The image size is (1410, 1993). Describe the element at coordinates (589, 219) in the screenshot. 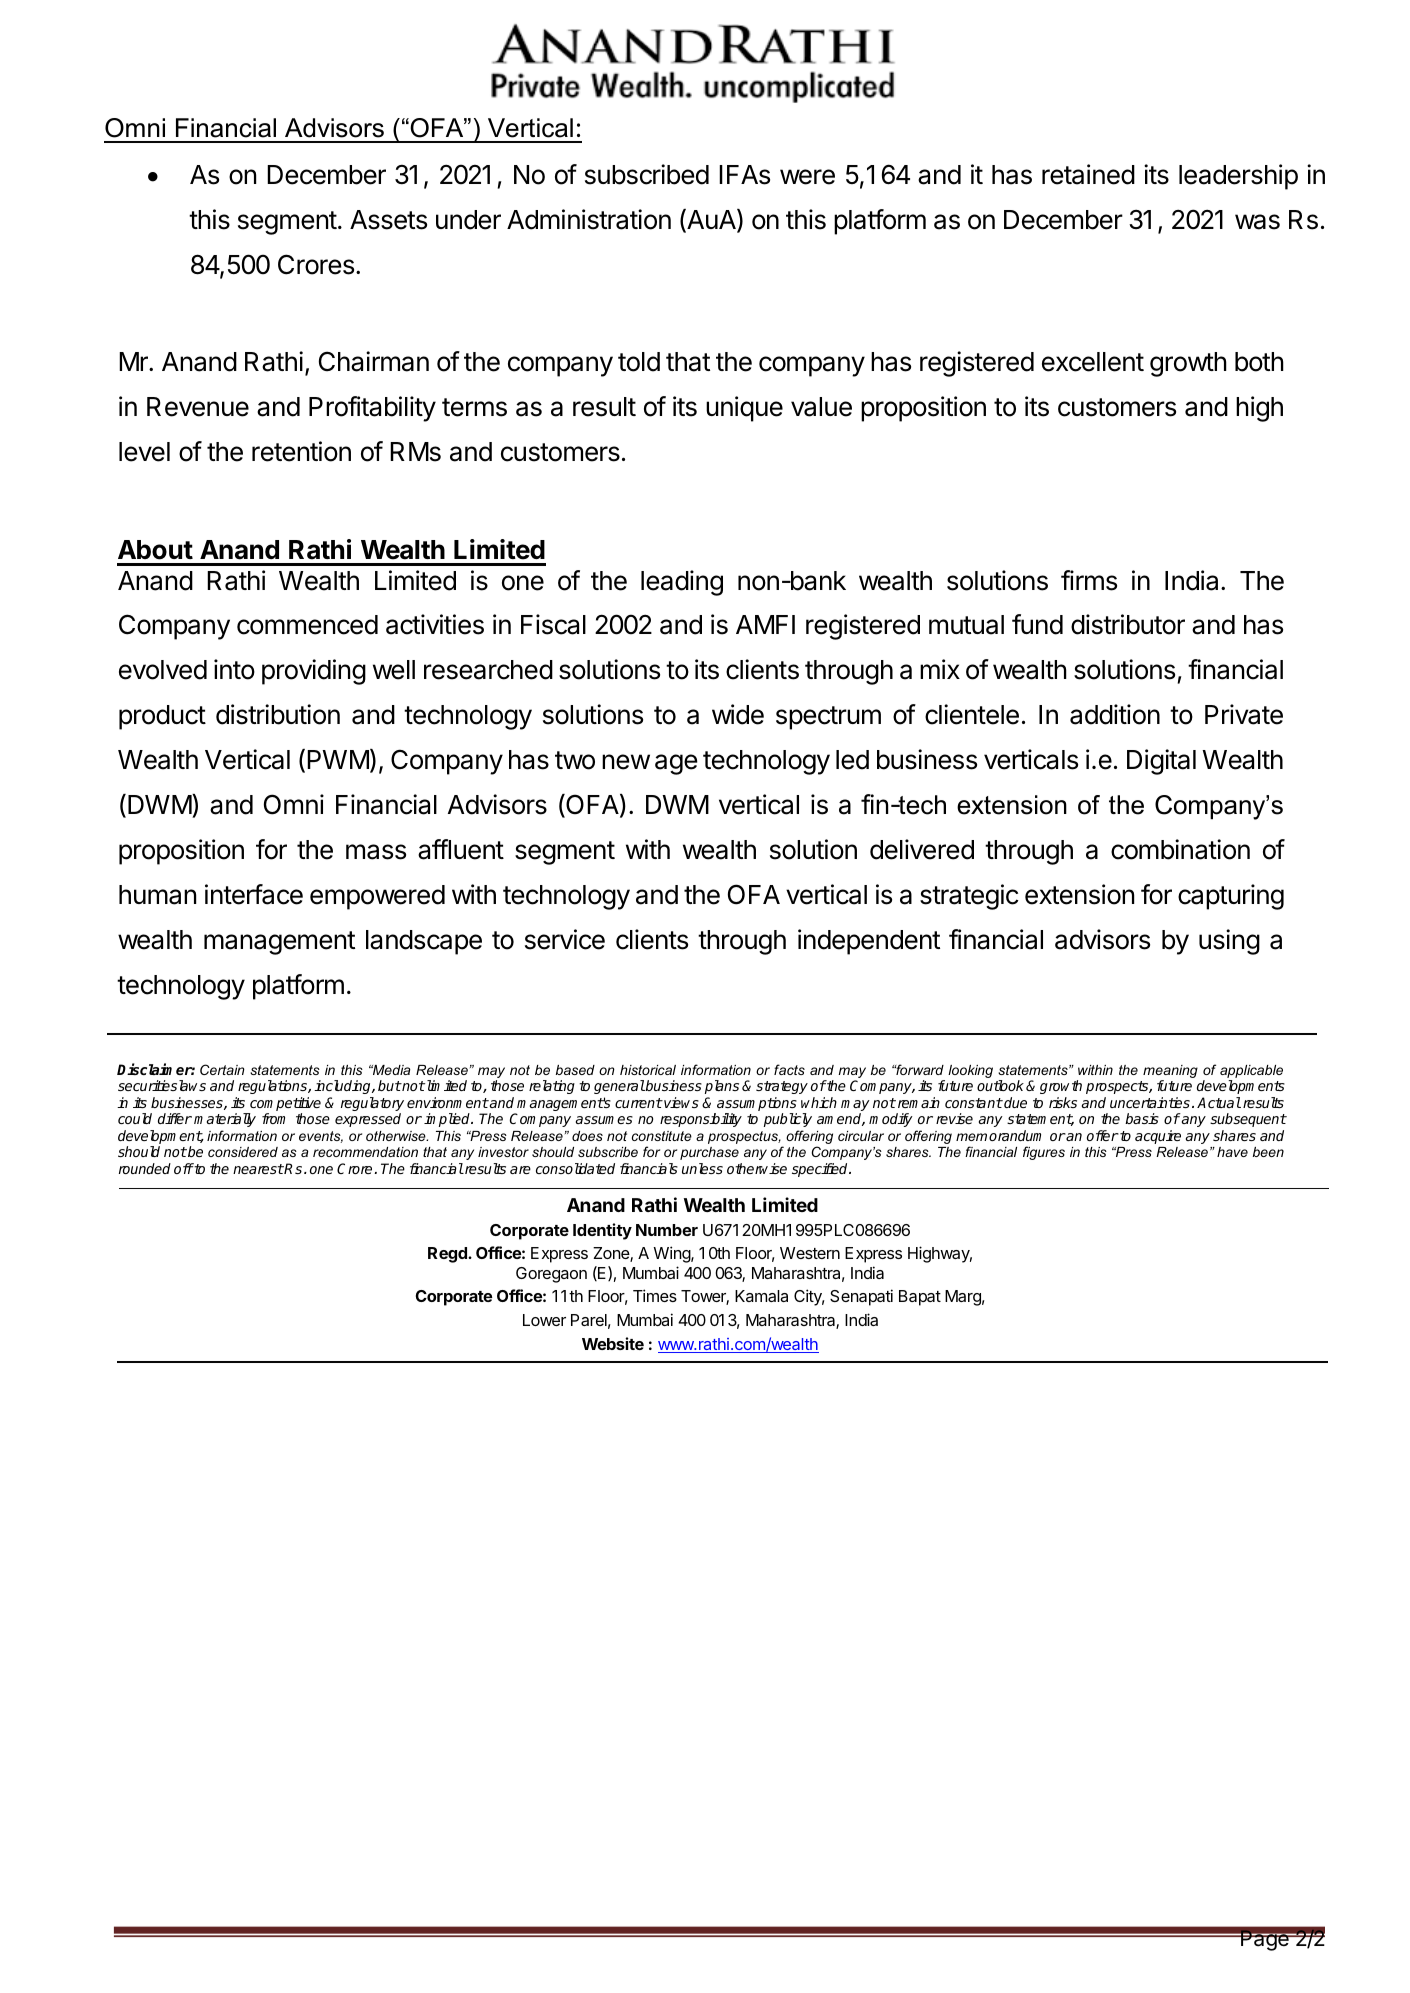

I see `Administration` at that location.
